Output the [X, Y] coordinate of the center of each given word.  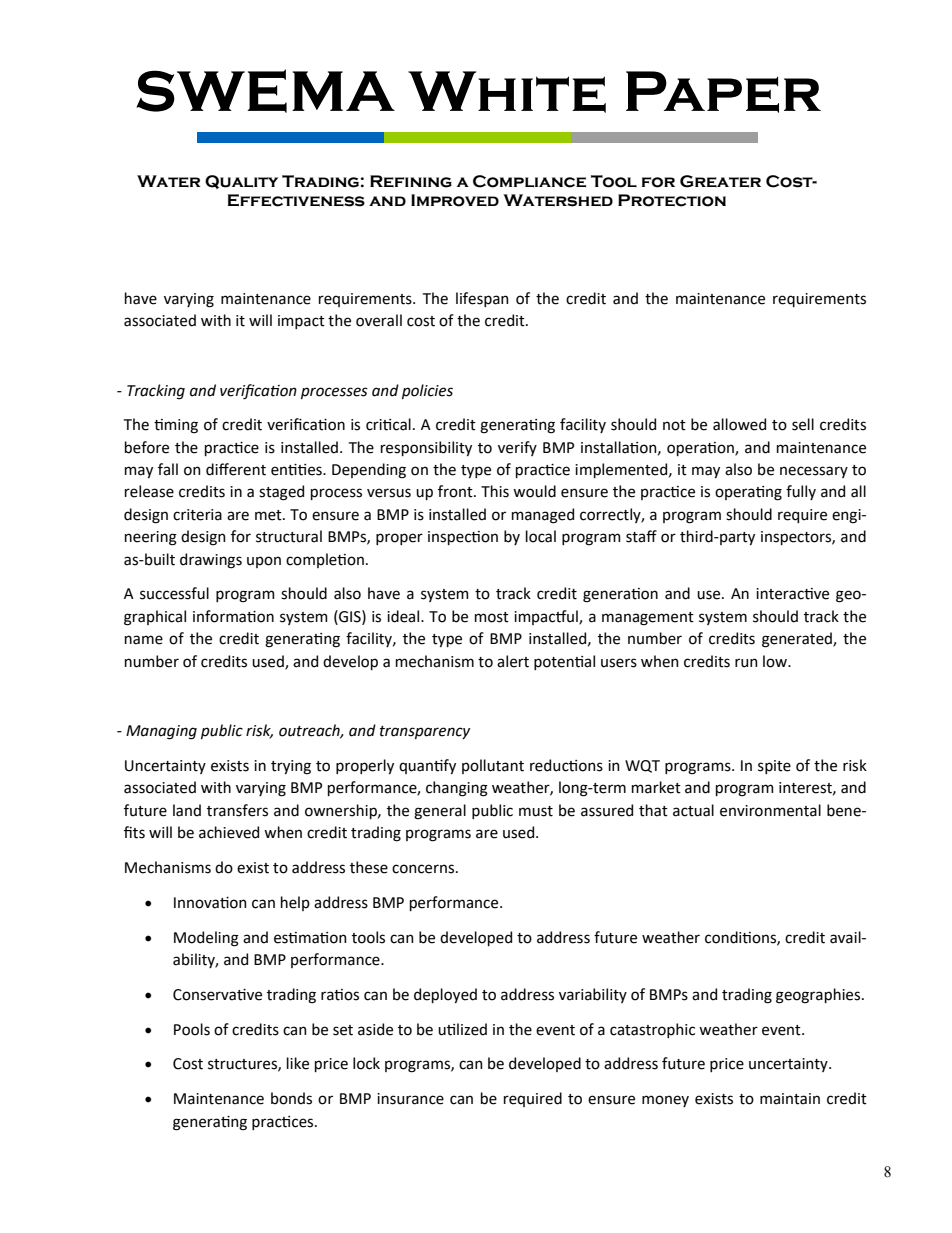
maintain [790, 1099]
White [507, 92]
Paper [723, 92]
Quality [241, 182]
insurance [410, 1099]
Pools [192, 1029]
